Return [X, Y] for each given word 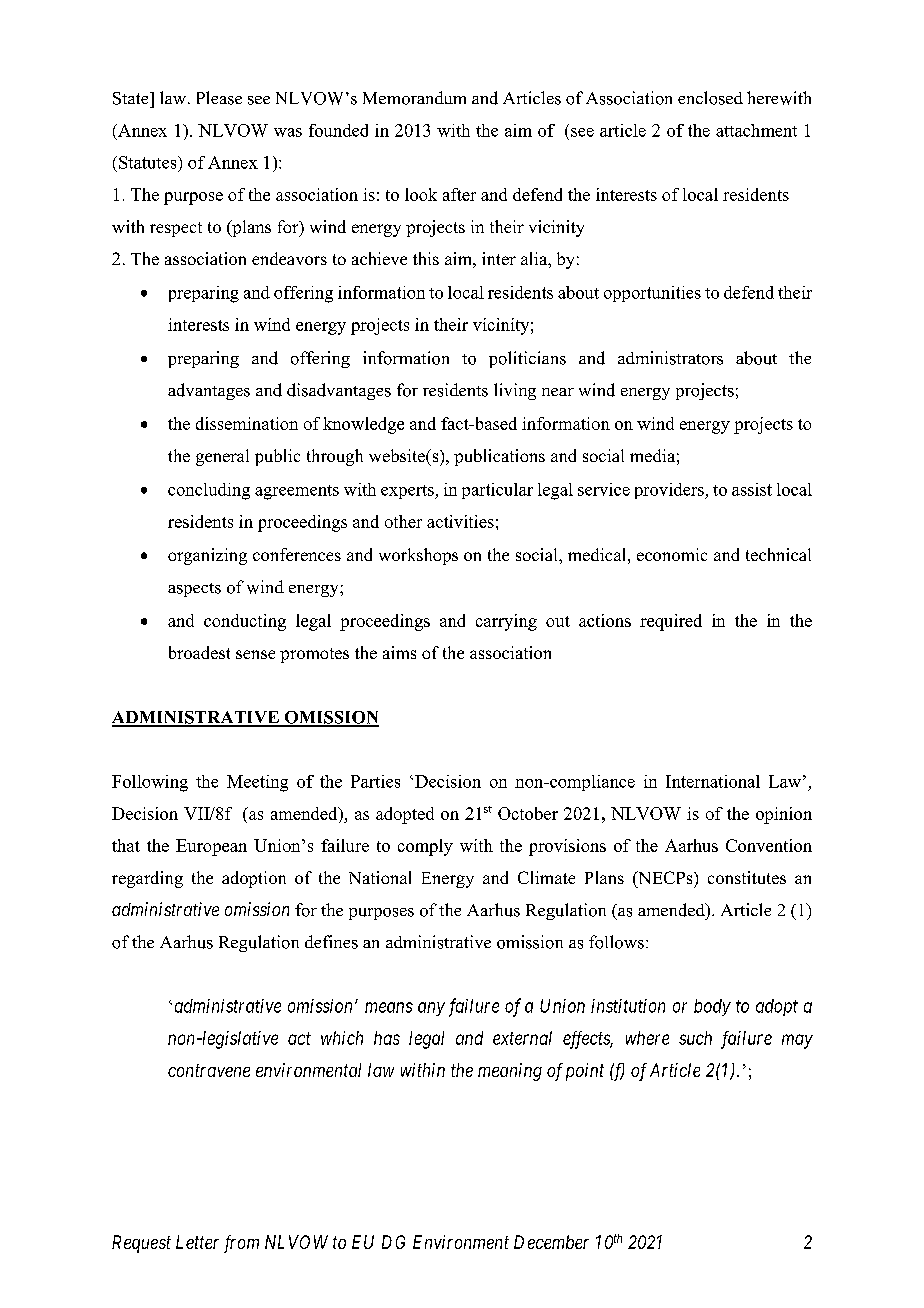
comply [425, 847]
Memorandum [414, 98]
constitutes [747, 877]
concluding [209, 491]
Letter [197, 1242]
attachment [756, 130]
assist [752, 489]
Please [219, 98]
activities [460, 521]
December [551, 1242]
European [211, 847]
